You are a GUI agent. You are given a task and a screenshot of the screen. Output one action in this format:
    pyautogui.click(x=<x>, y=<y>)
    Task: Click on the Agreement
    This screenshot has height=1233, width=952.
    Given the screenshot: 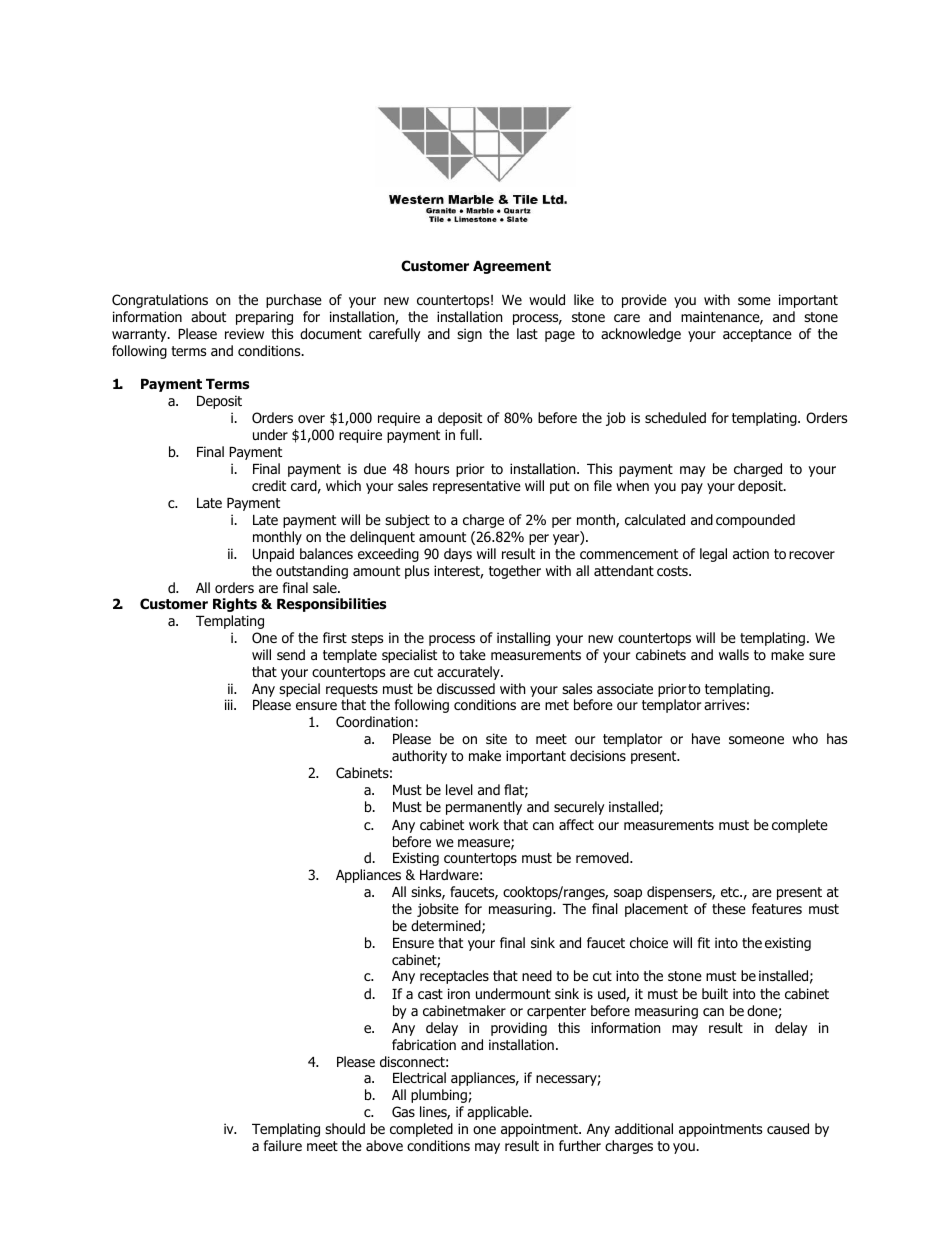 What is the action you would take?
    pyautogui.click(x=512, y=267)
